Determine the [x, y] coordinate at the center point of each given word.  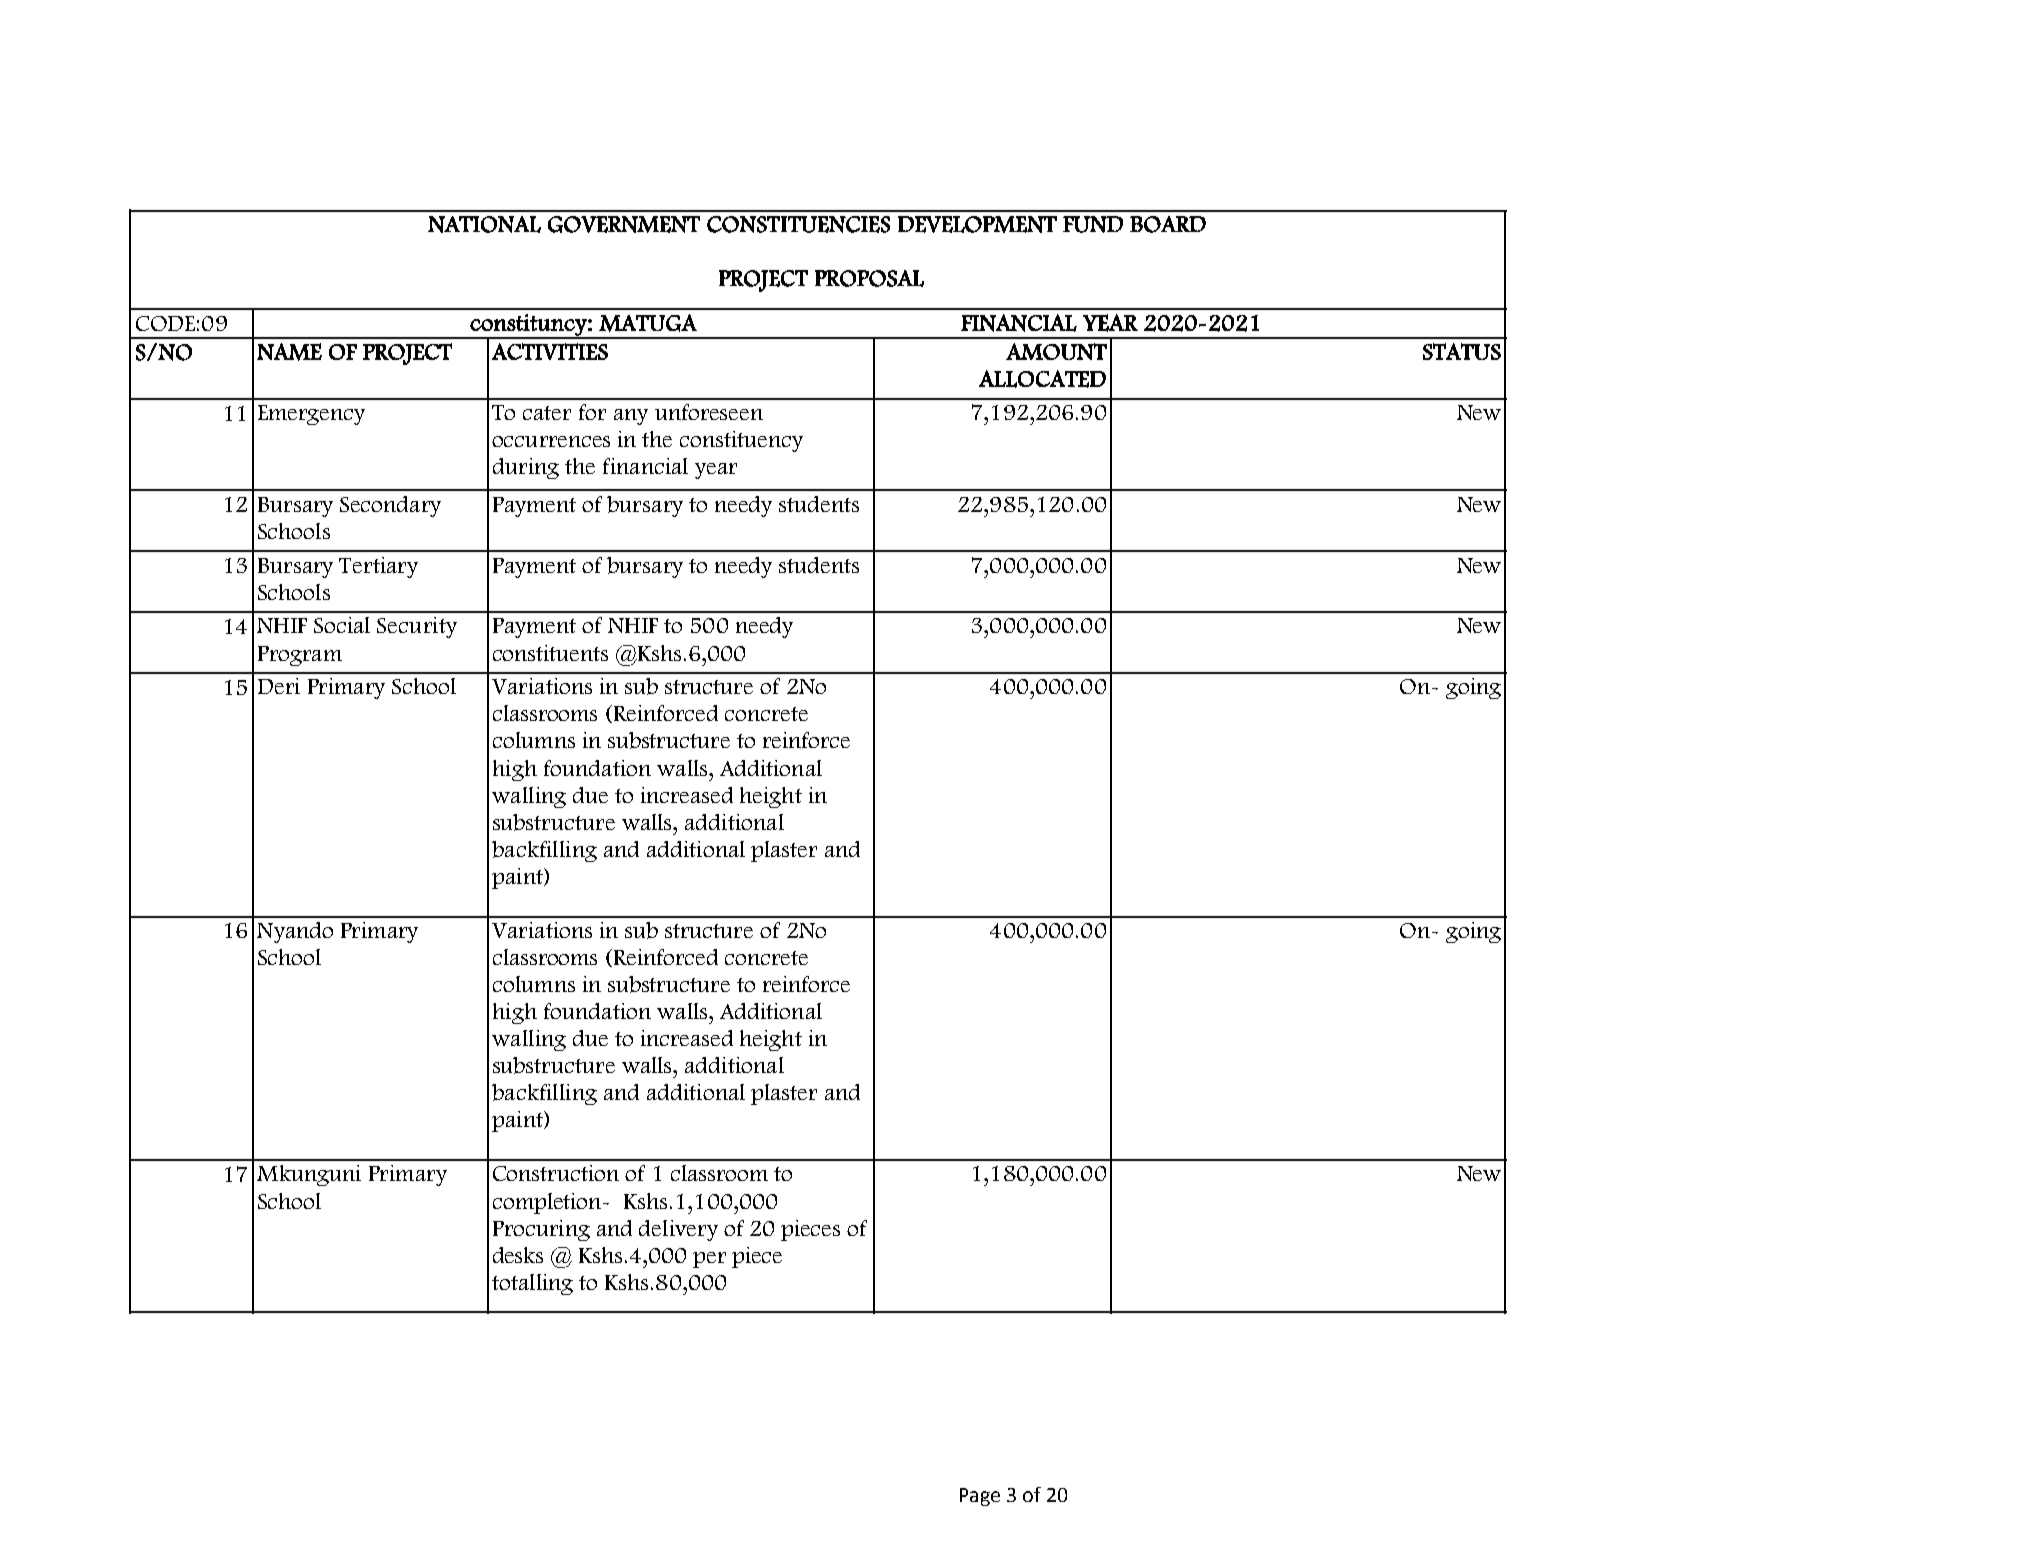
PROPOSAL [869, 278]
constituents [550, 653]
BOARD [1168, 224]
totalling [532, 1284]
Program [300, 656]
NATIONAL [484, 224]
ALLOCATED [1042, 379]
